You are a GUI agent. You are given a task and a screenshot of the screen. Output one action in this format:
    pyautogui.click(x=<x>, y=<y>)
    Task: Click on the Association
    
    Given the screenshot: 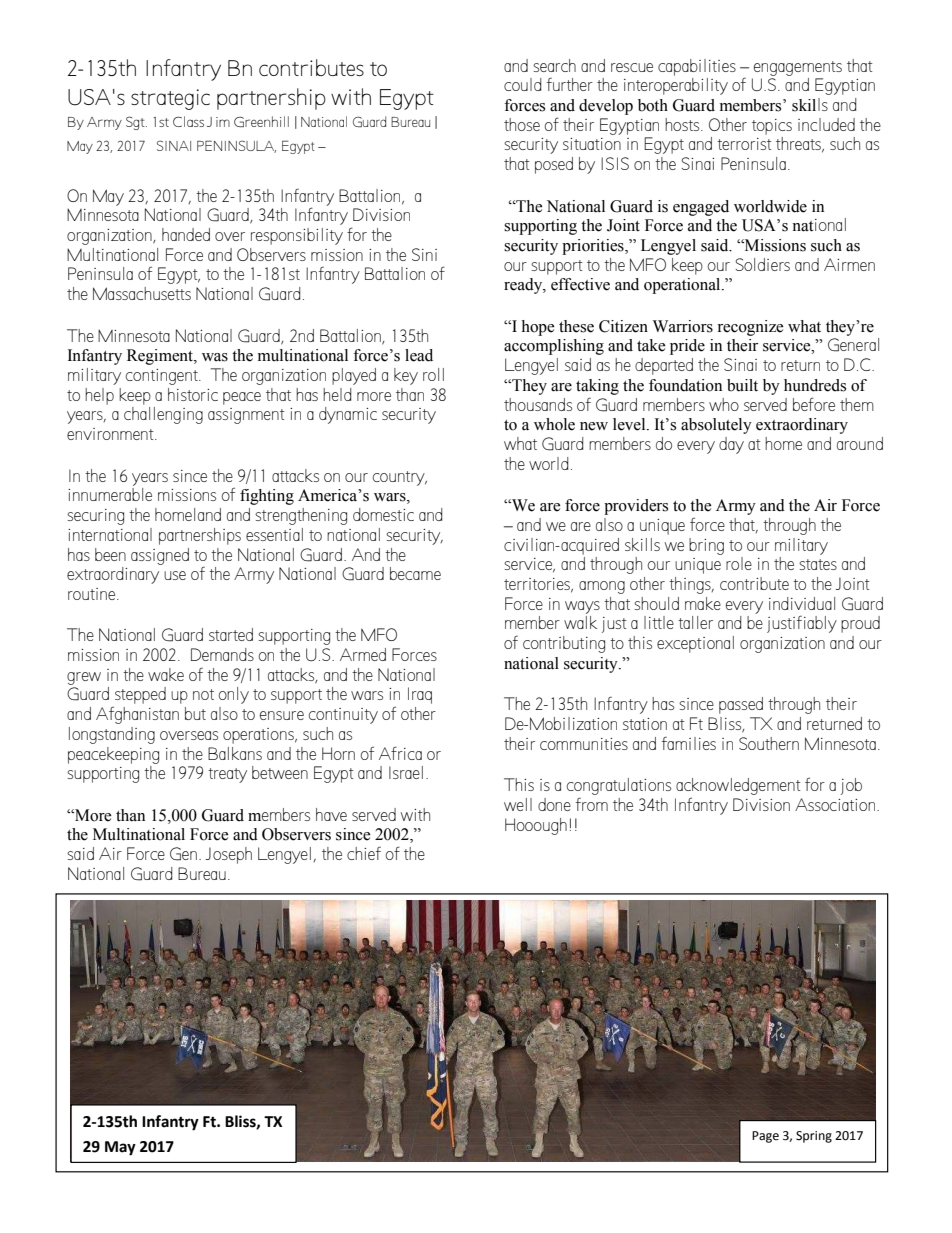 What is the action you would take?
    pyautogui.click(x=835, y=804)
